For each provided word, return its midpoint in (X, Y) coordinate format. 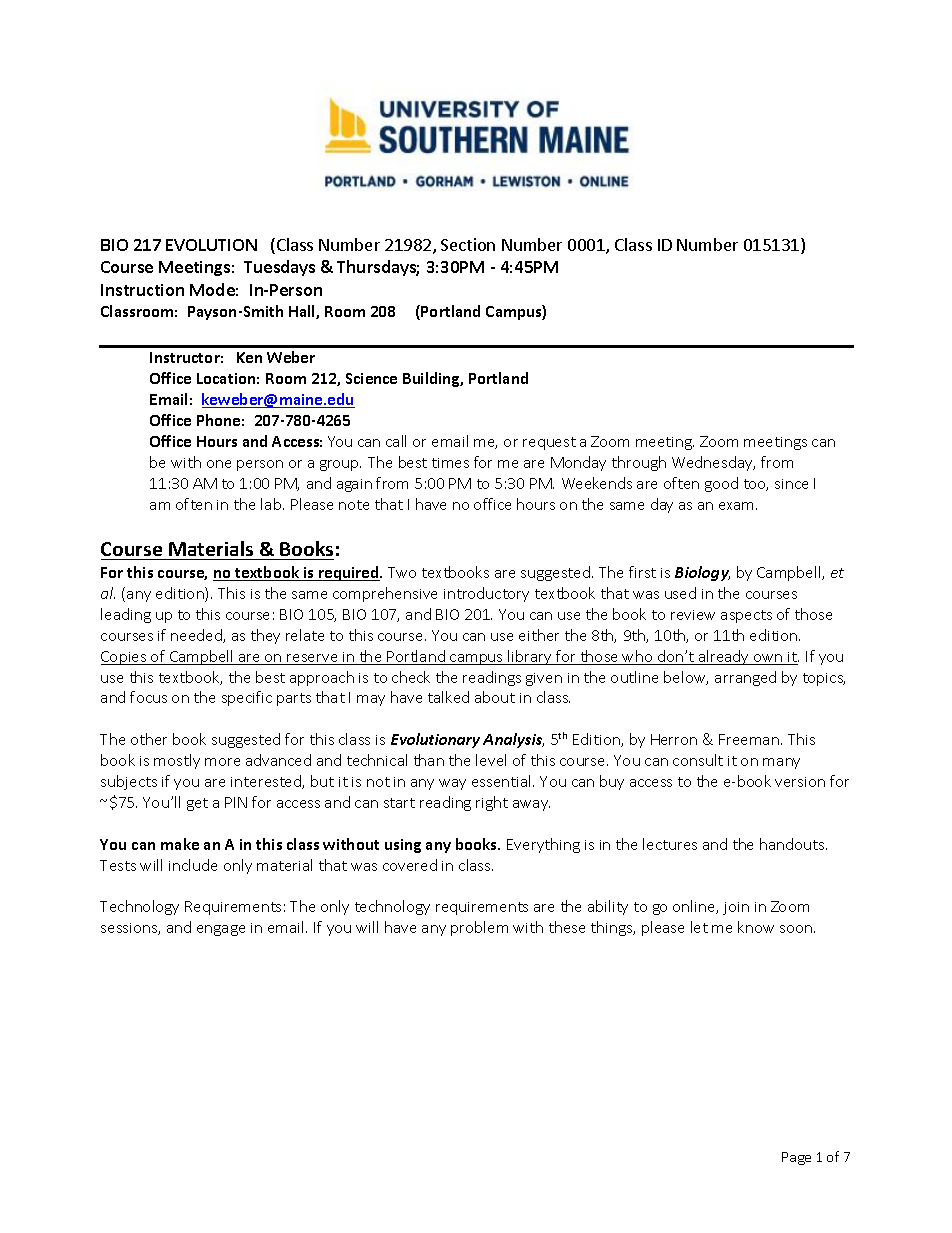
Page (796, 1158)
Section (468, 244)
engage (221, 930)
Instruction (142, 290)
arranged (745, 678)
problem (479, 928)
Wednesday (713, 463)
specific (247, 698)
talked (448, 697)
